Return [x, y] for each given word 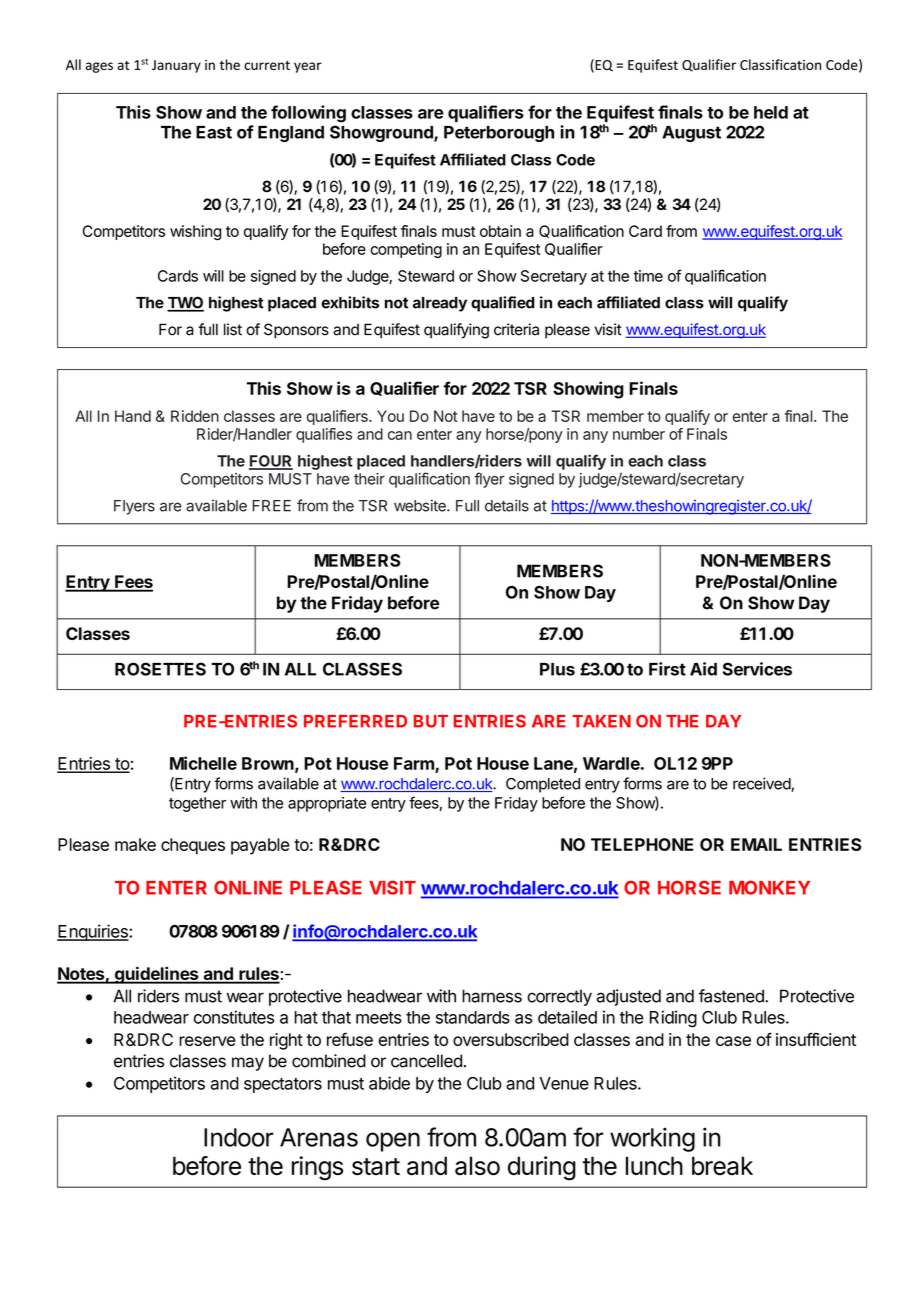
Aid [703, 669]
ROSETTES [160, 669]
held [771, 112]
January [176, 66]
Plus [557, 669]
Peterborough [499, 134]
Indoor [239, 1137]
